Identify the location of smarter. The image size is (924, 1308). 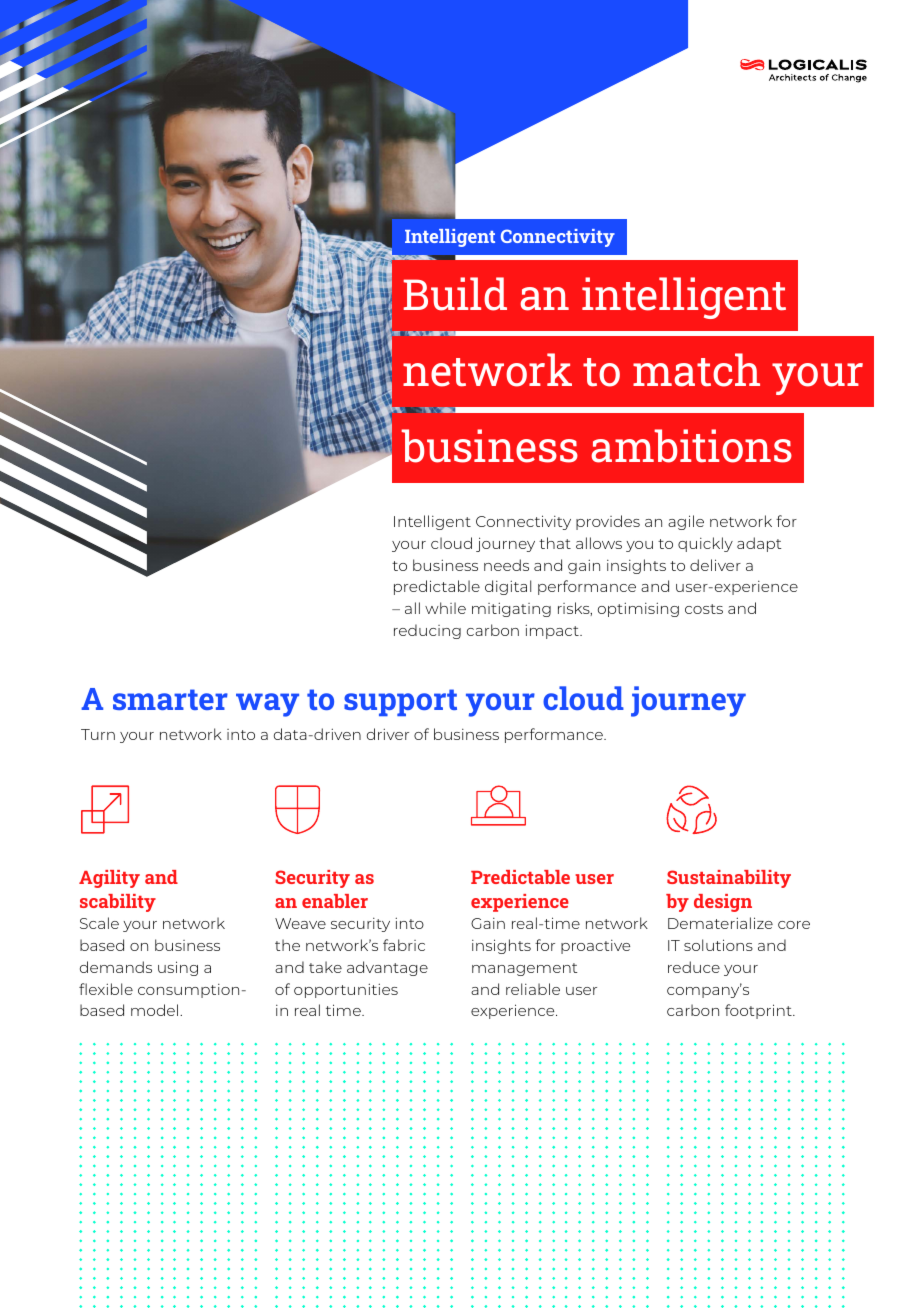
(170, 699).
